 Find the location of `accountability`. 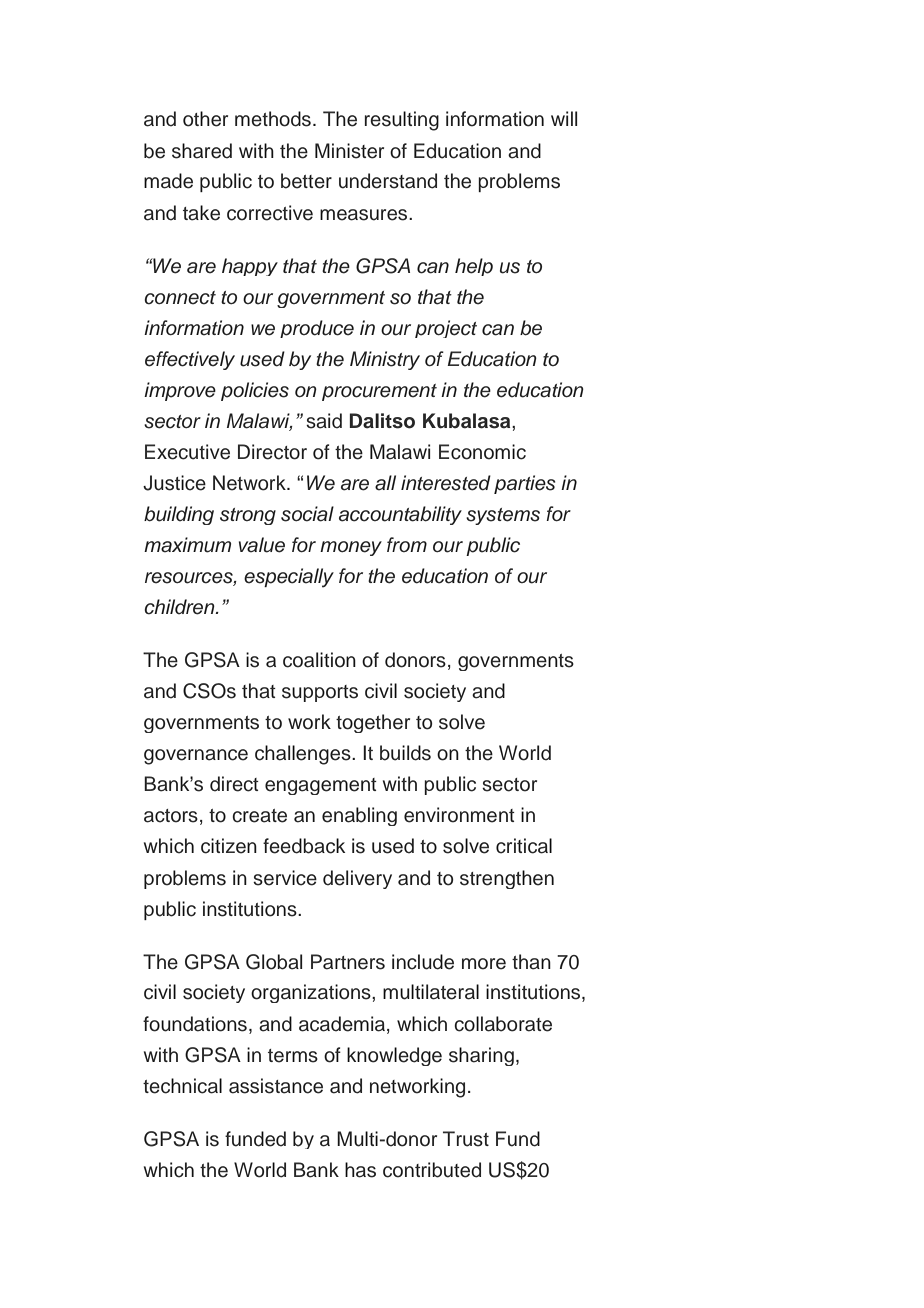

accountability is located at coordinates (400, 515).
